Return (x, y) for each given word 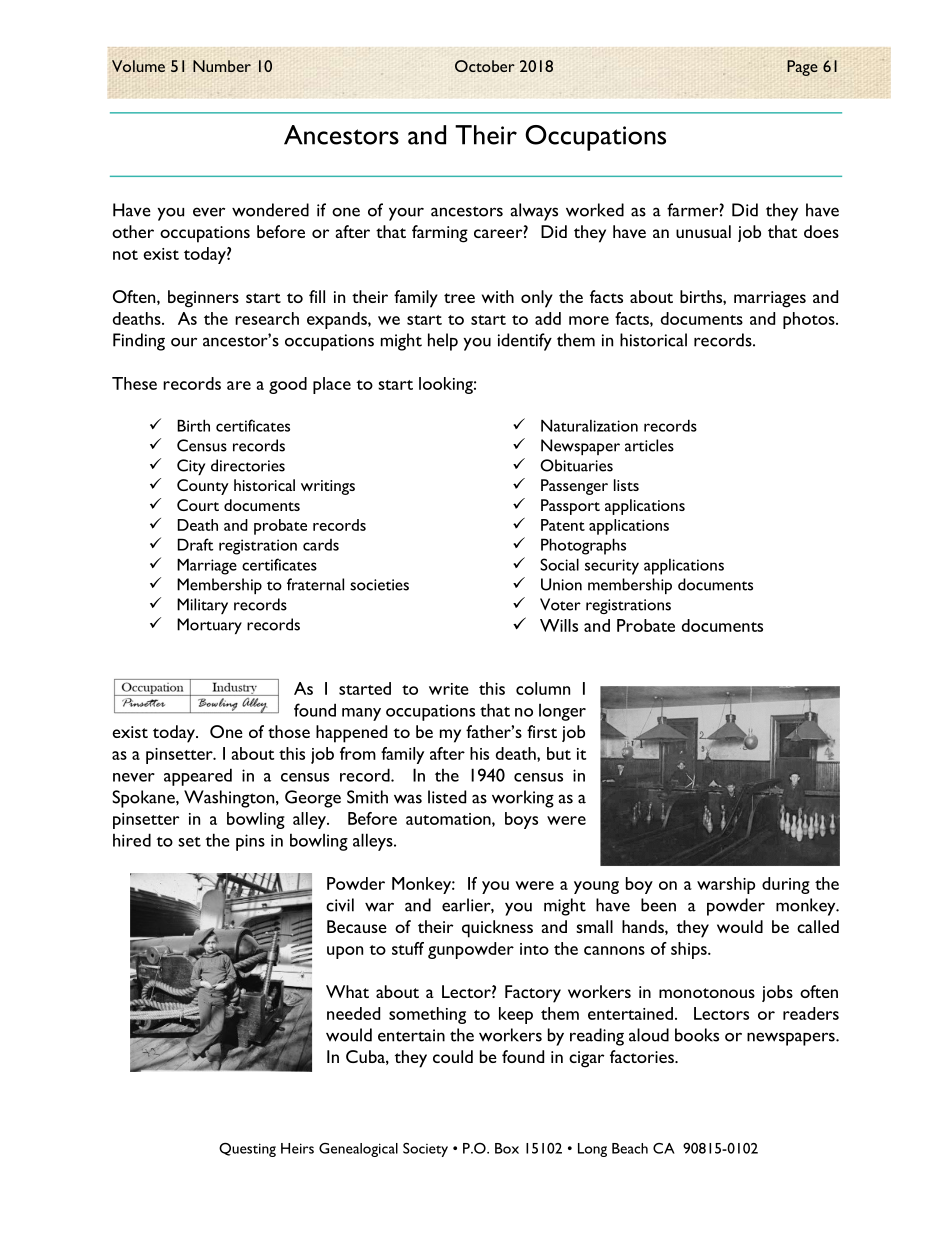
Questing (247, 1150)
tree (459, 298)
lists (626, 485)
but (559, 753)
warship (726, 885)
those (289, 731)
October (485, 66)
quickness (497, 929)
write (448, 689)
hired (132, 840)
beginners (203, 299)
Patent (563, 525)
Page (802, 68)
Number (222, 66)
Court (198, 505)
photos (810, 320)
